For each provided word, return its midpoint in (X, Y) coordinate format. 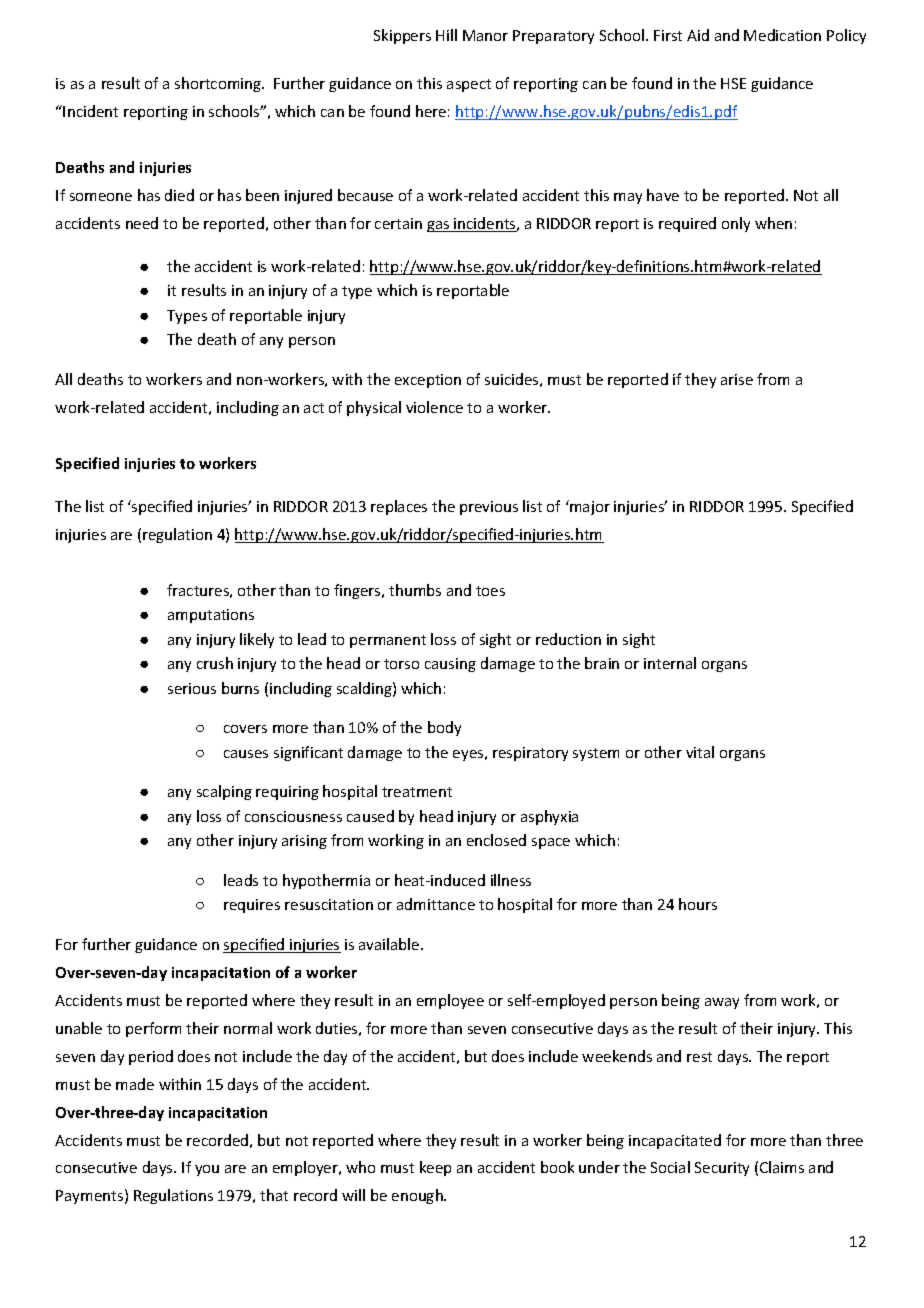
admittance (436, 904)
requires (252, 906)
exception (428, 381)
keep (435, 1168)
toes (490, 591)
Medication (782, 35)
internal (670, 663)
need (142, 223)
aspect (469, 85)
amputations (211, 616)
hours (698, 904)
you (207, 1170)
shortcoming (219, 84)
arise (737, 379)
